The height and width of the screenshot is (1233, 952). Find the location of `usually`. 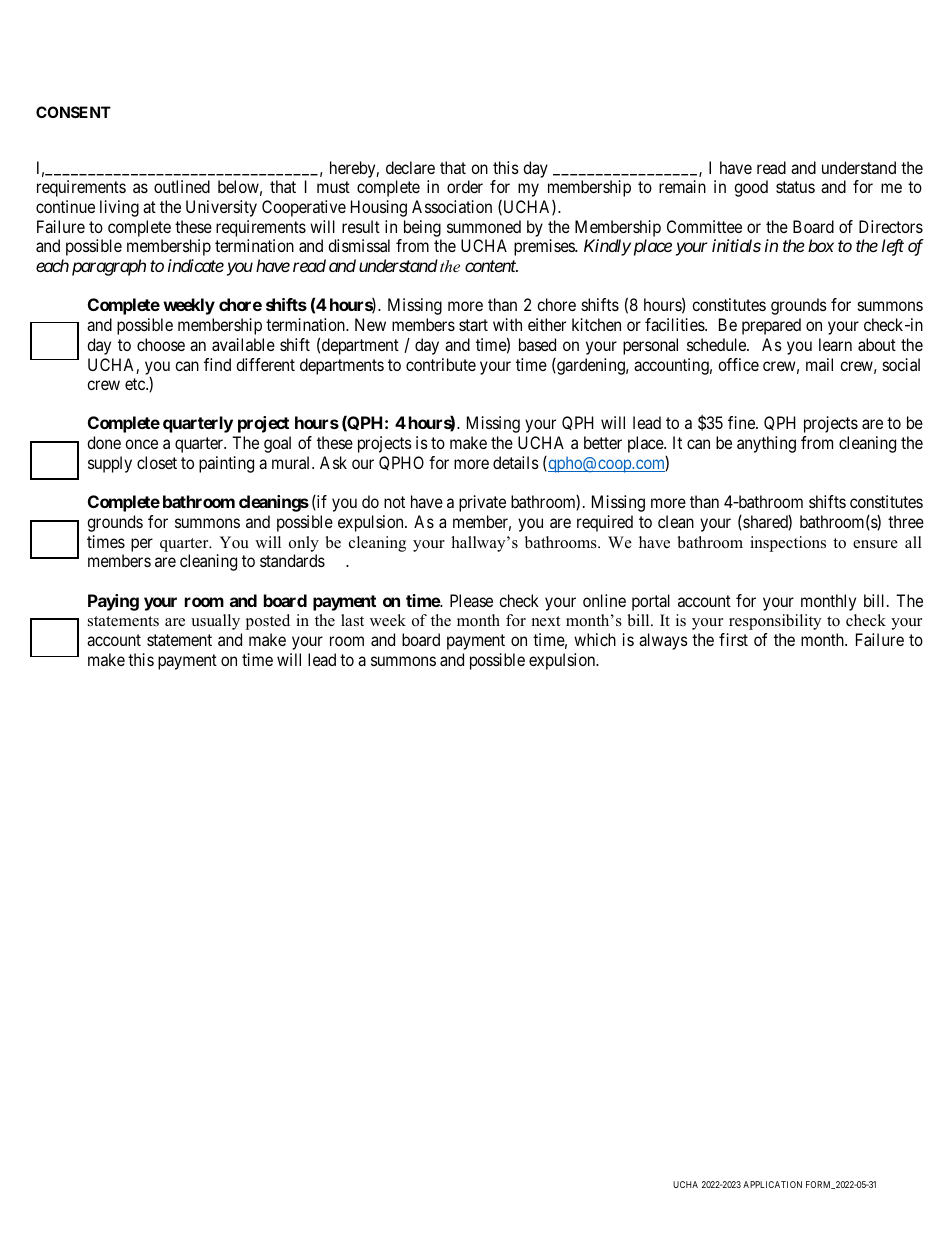

usually is located at coordinates (215, 622).
